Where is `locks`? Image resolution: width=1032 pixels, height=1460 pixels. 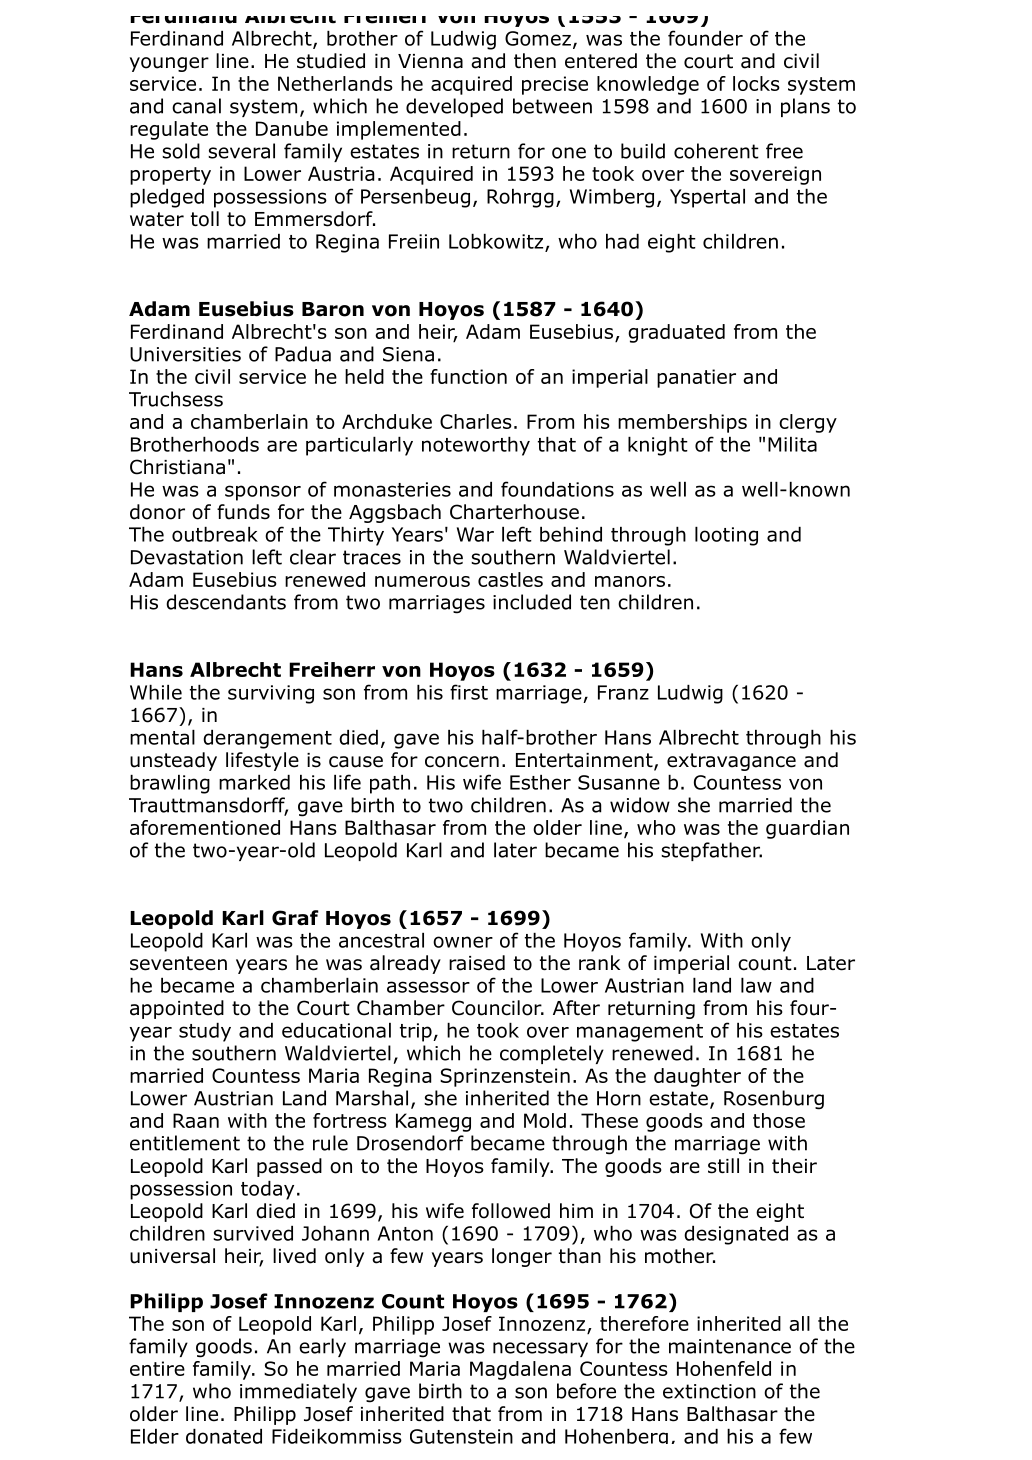
locks is located at coordinates (756, 83).
